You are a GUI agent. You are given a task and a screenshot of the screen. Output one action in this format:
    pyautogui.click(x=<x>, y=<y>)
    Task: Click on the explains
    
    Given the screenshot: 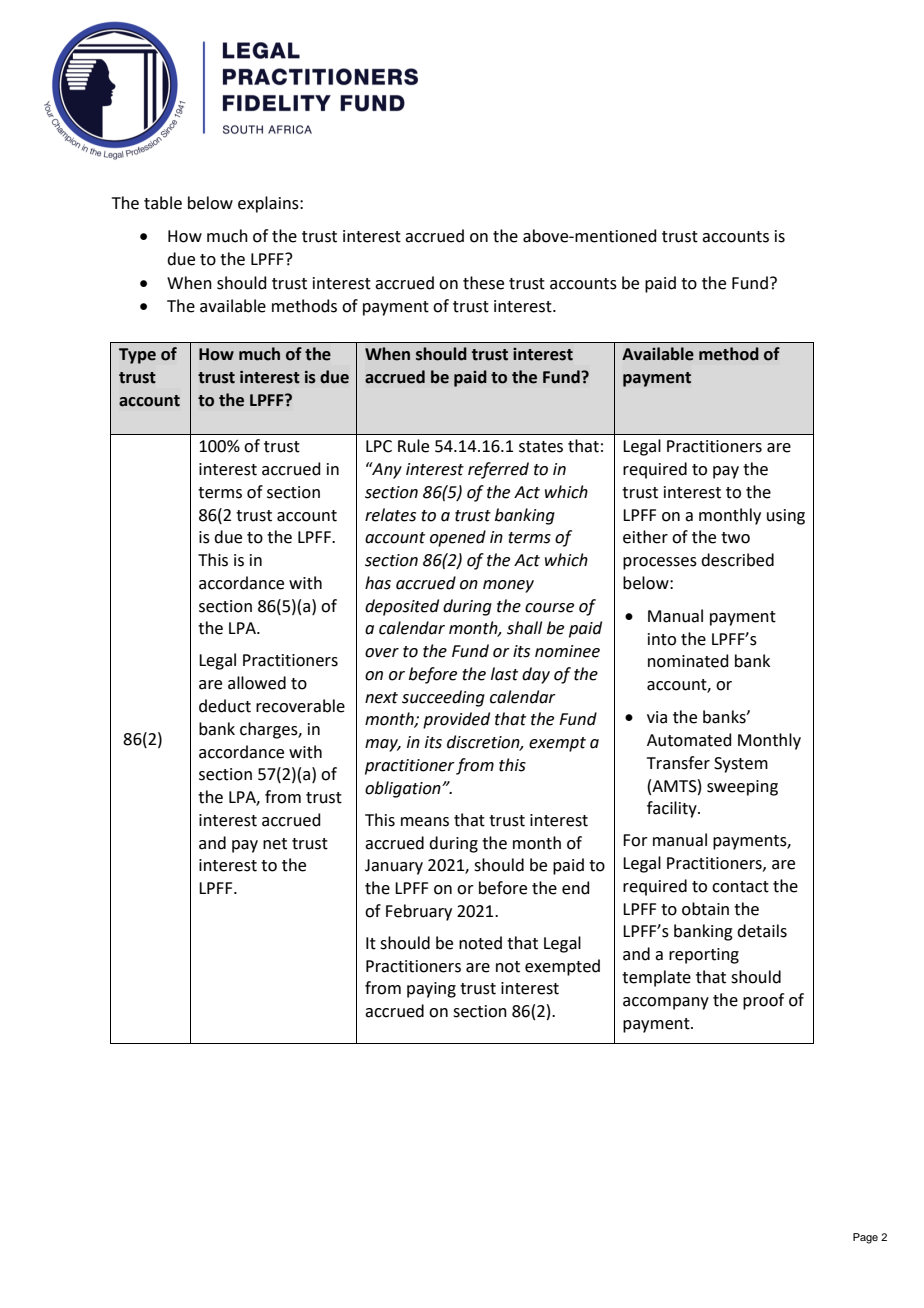 What is the action you would take?
    pyautogui.click(x=269, y=204)
